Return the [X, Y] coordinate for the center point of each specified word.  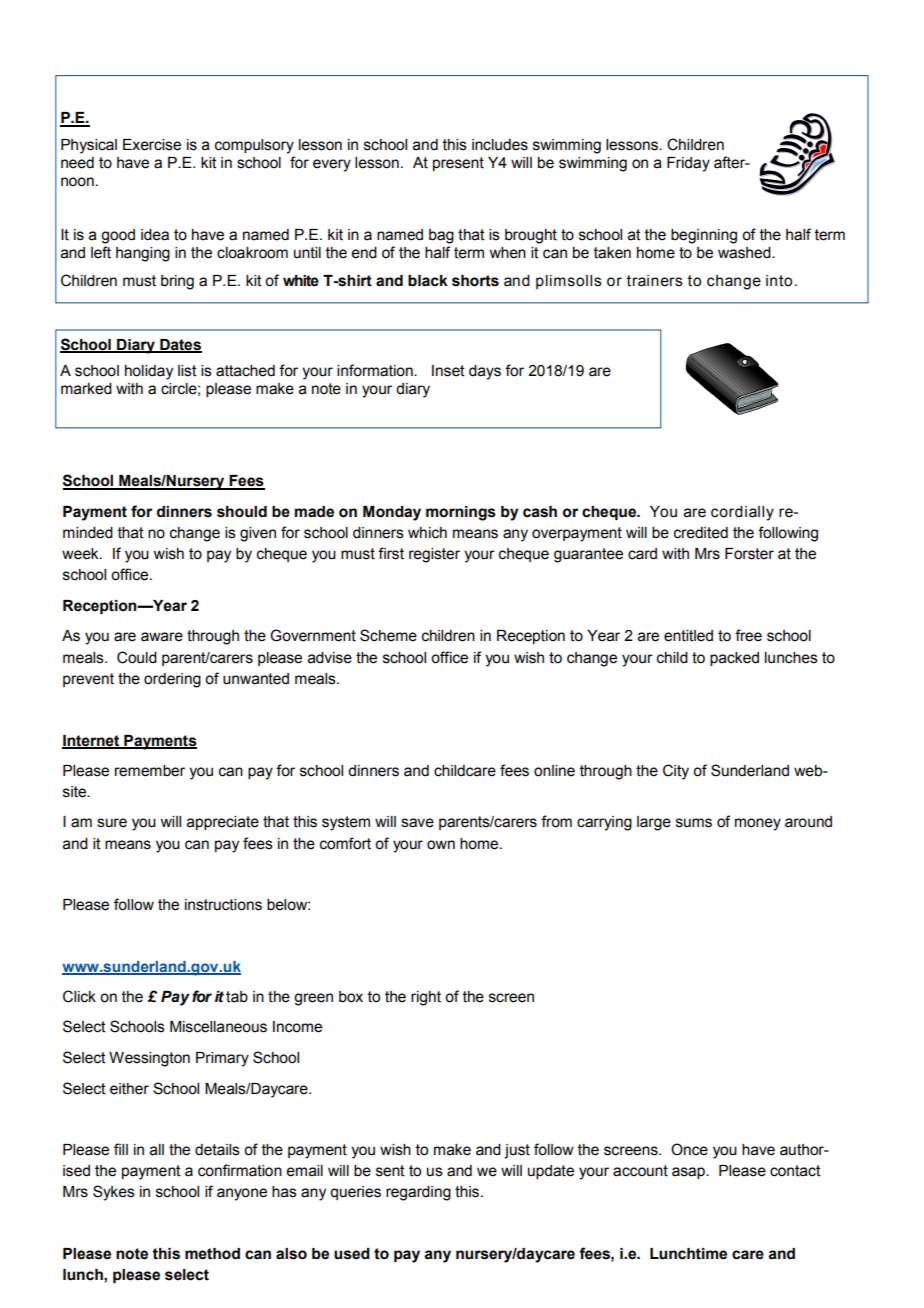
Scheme [388, 635]
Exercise [152, 145]
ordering [172, 680]
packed [734, 659]
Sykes [114, 1193]
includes [500, 145]
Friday [688, 164]
